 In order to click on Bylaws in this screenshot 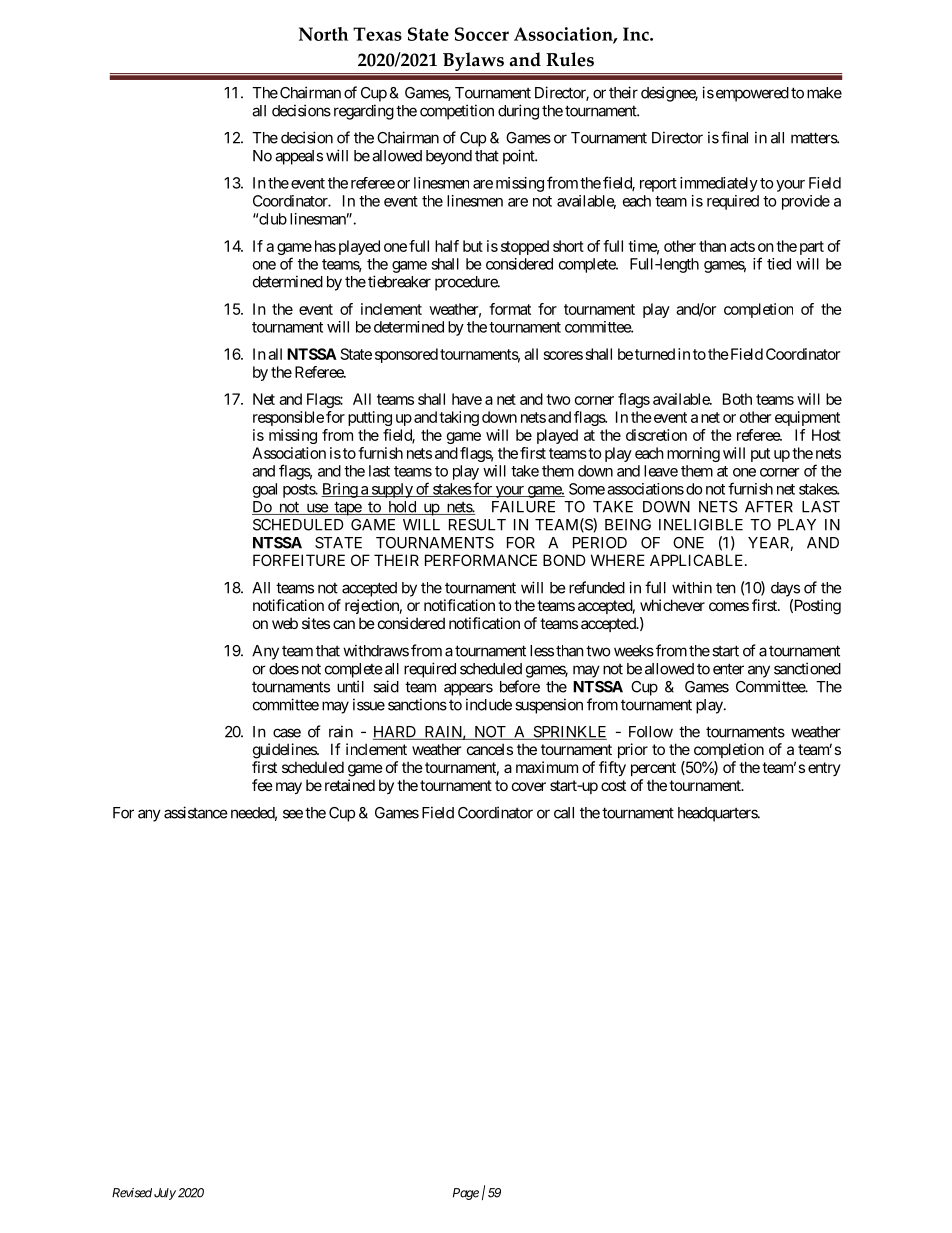, I will do `click(473, 61)`.
